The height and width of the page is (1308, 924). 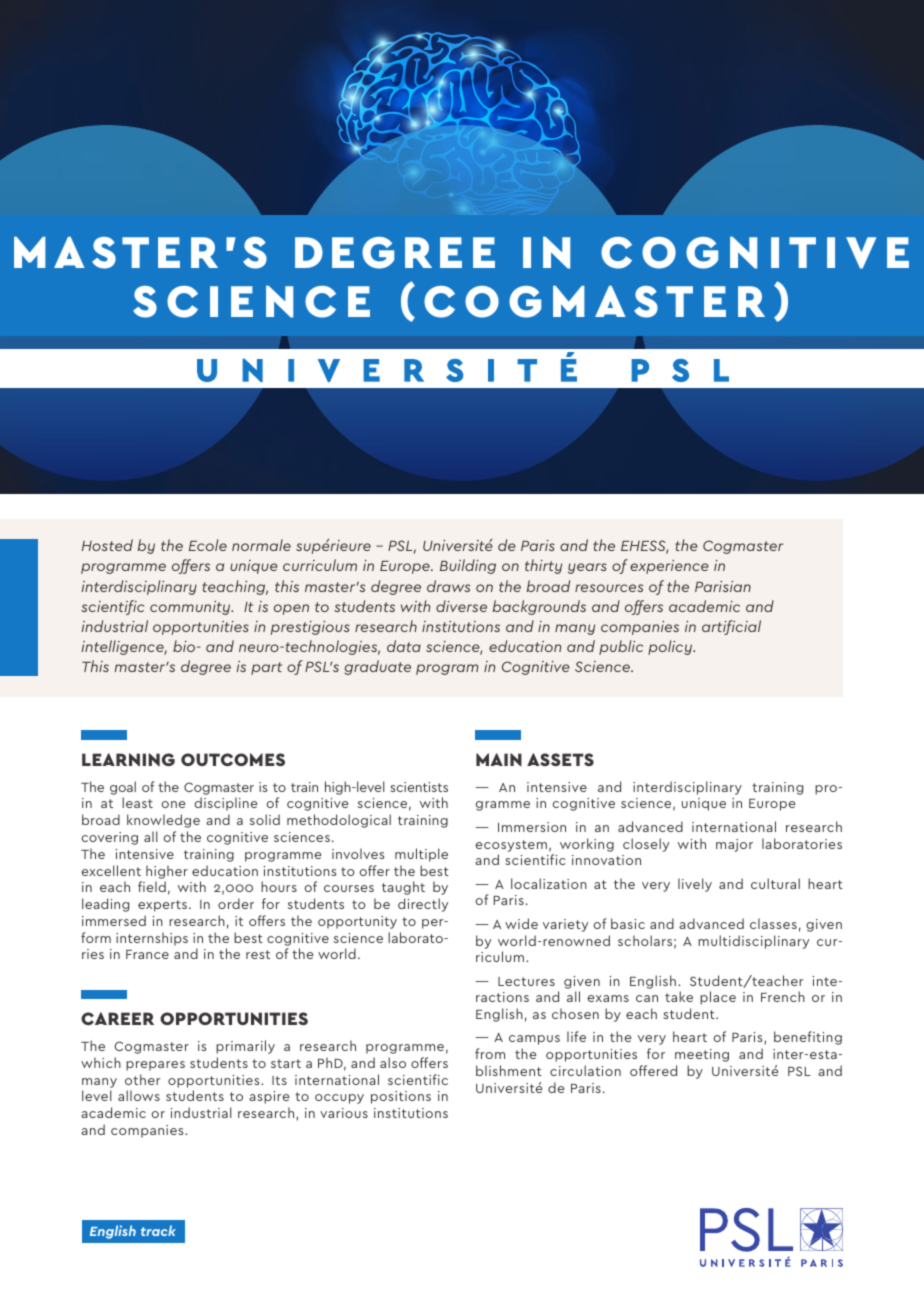 What do you see at coordinates (669, 567) in the page?
I see `experience` at bounding box center [669, 567].
